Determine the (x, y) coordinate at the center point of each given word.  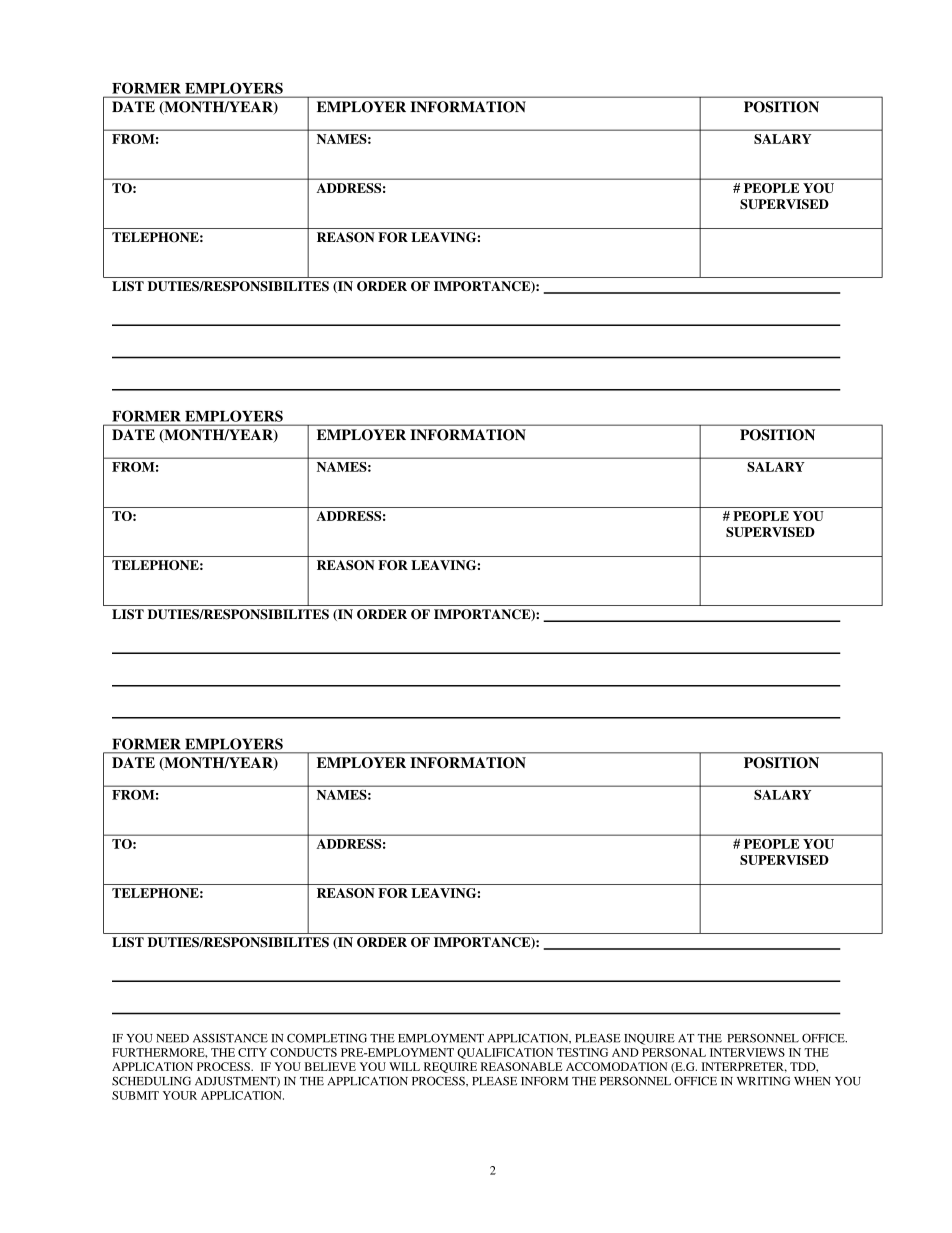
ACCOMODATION (617, 1066)
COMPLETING (327, 1038)
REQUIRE (450, 1067)
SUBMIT (135, 1095)
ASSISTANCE (230, 1038)
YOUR (180, 1095)
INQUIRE (649, 1039)
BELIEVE (330, 1066)
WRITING (763, 1081)
